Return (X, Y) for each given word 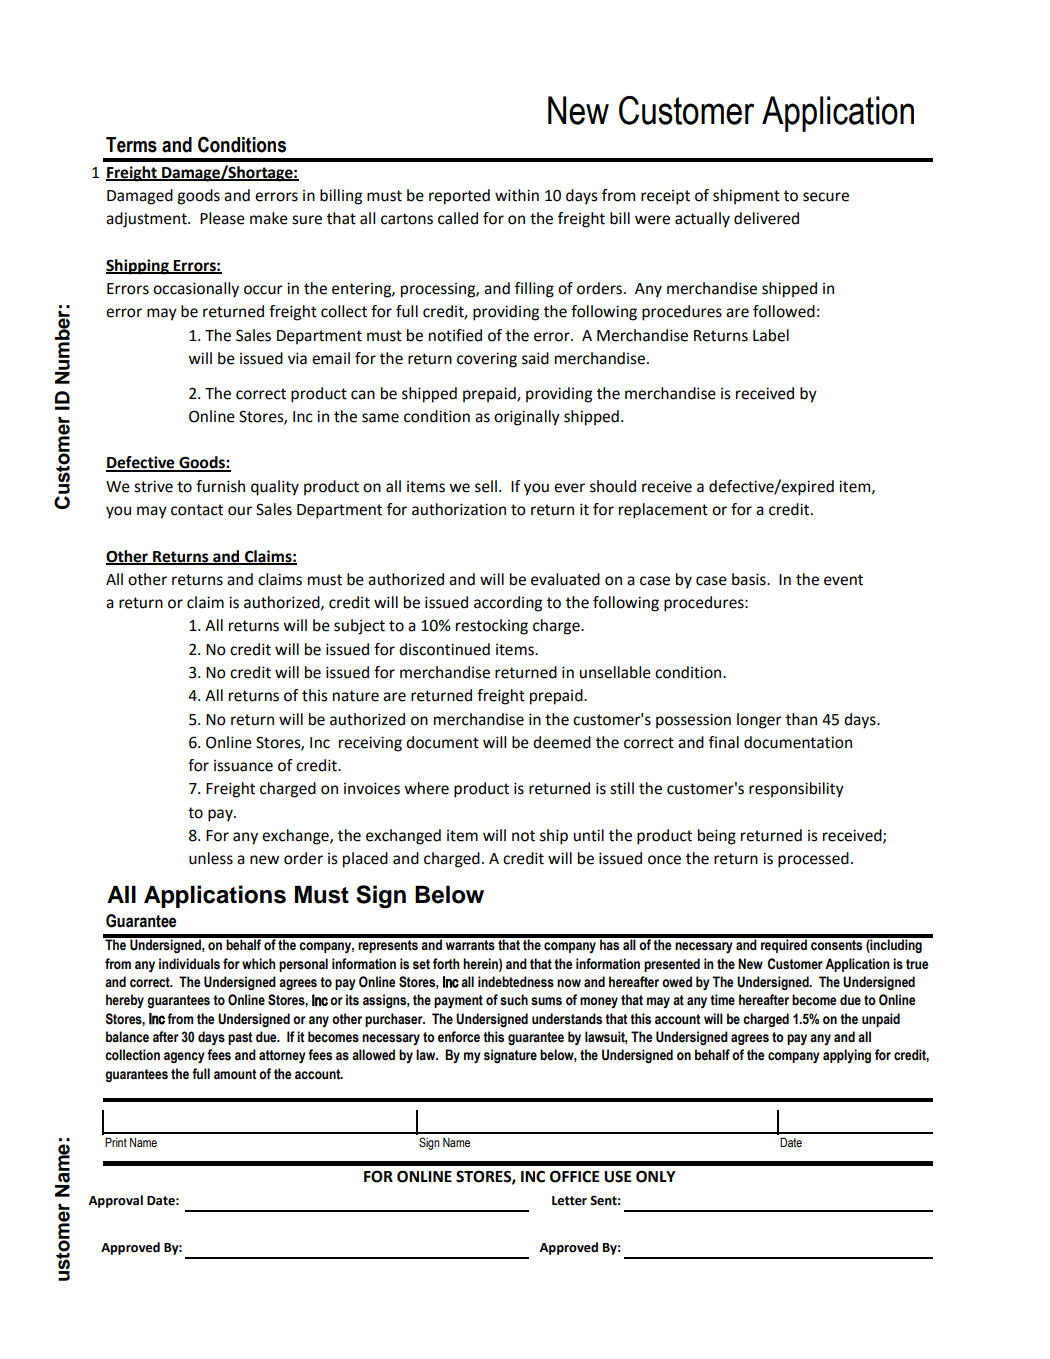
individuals (189, 964)
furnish (220, 486)
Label (771, 335)
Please (222, 218)
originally (527, 418)
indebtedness (516, 982)
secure (826, 197)
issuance (243, 766)
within (517, 195)
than (801, 719)
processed (813, 860)
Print (116, 1142)
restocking (492, 627)
